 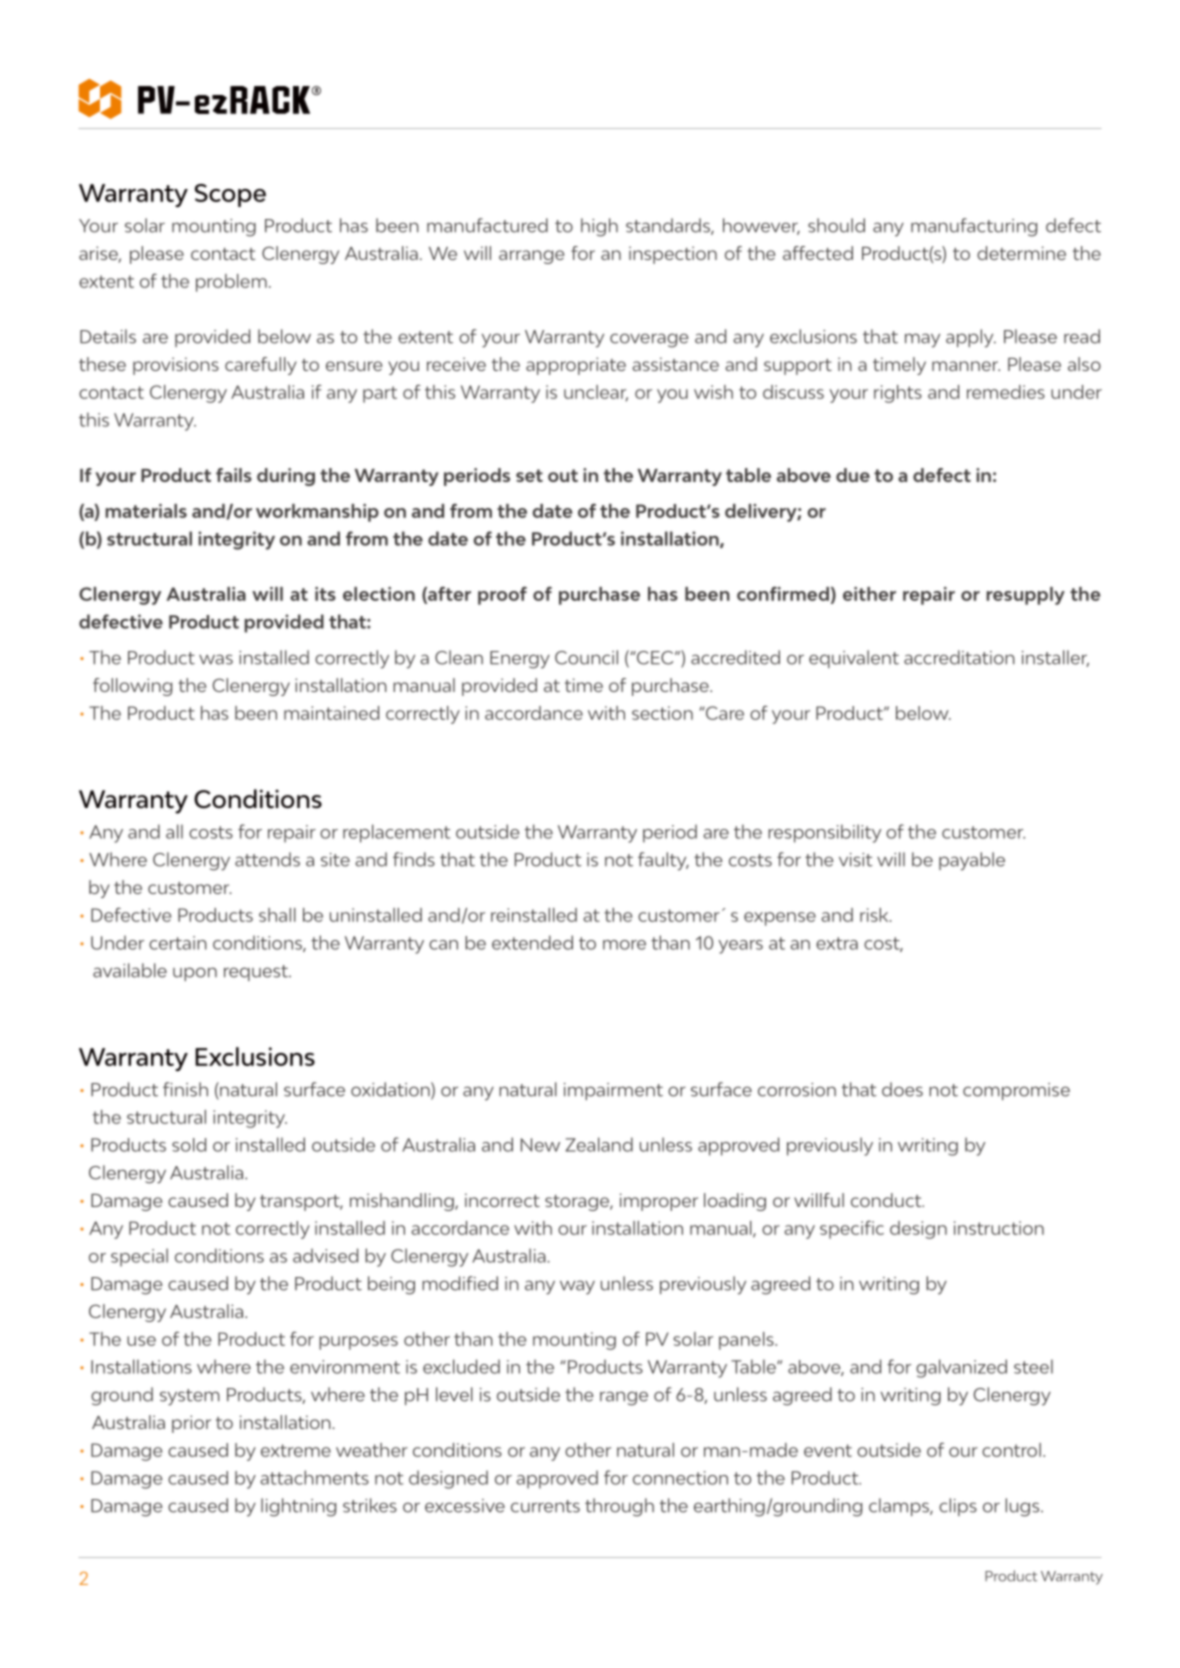 I want to click on instruction, so click(x=999, y=1228).
